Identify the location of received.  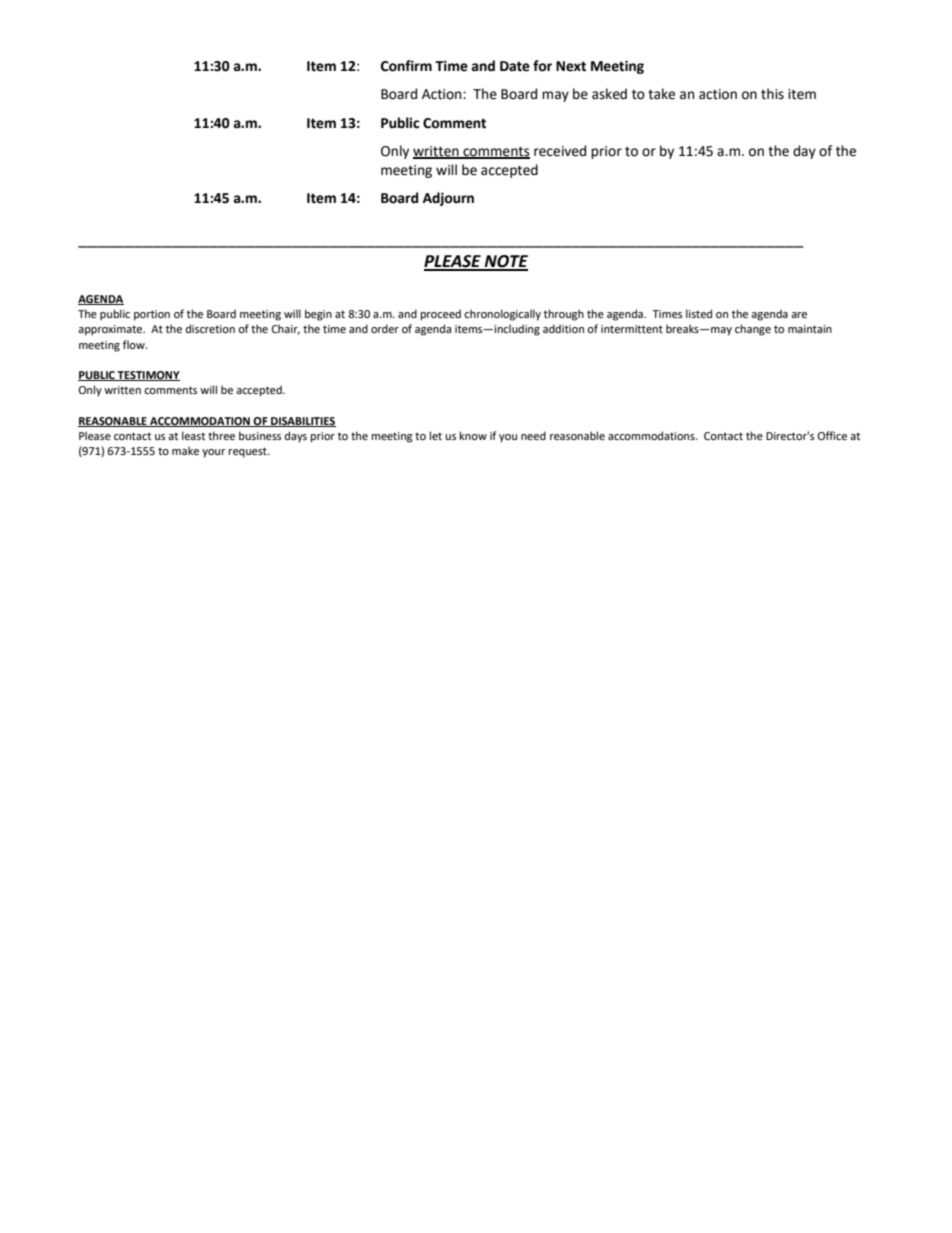
(560, 151).
